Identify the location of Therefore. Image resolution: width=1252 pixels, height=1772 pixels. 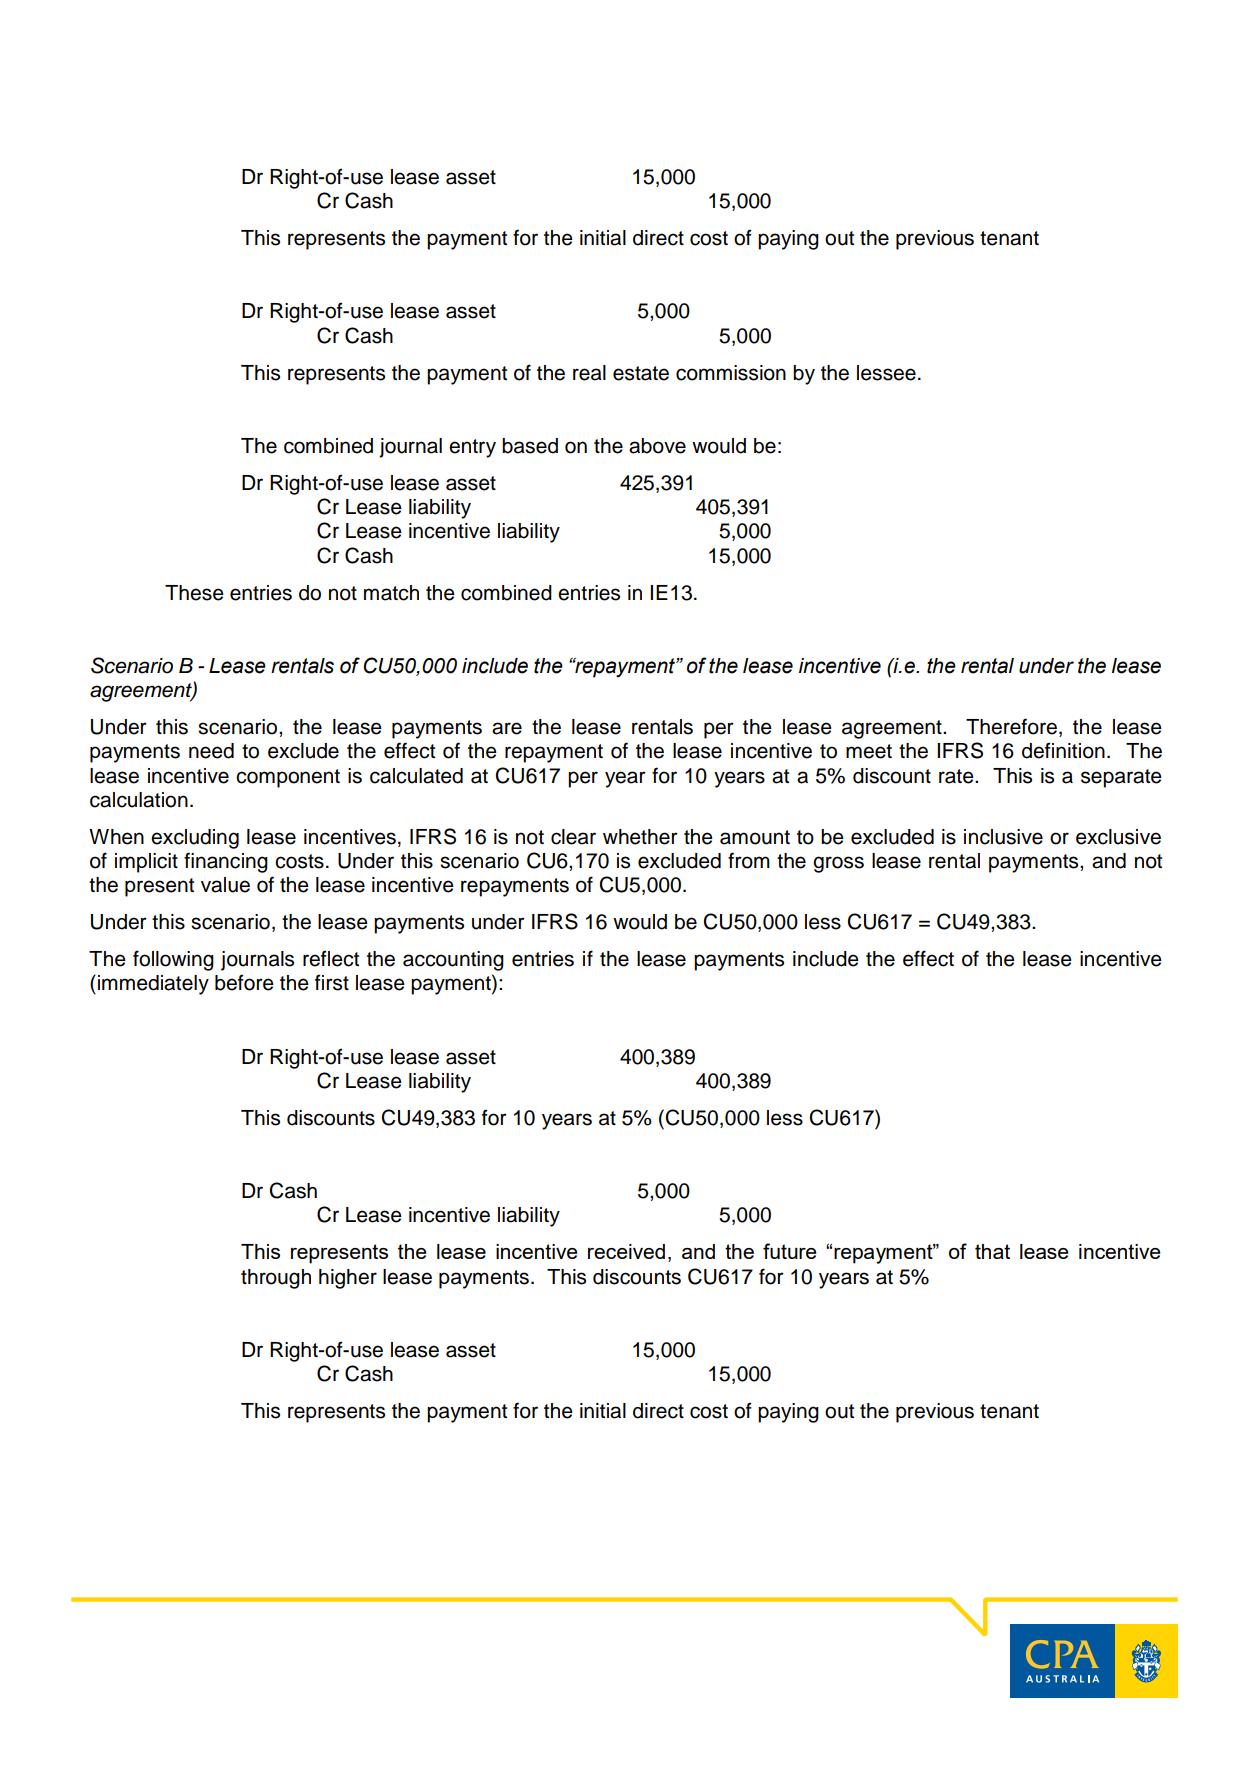
(1011, 726).
